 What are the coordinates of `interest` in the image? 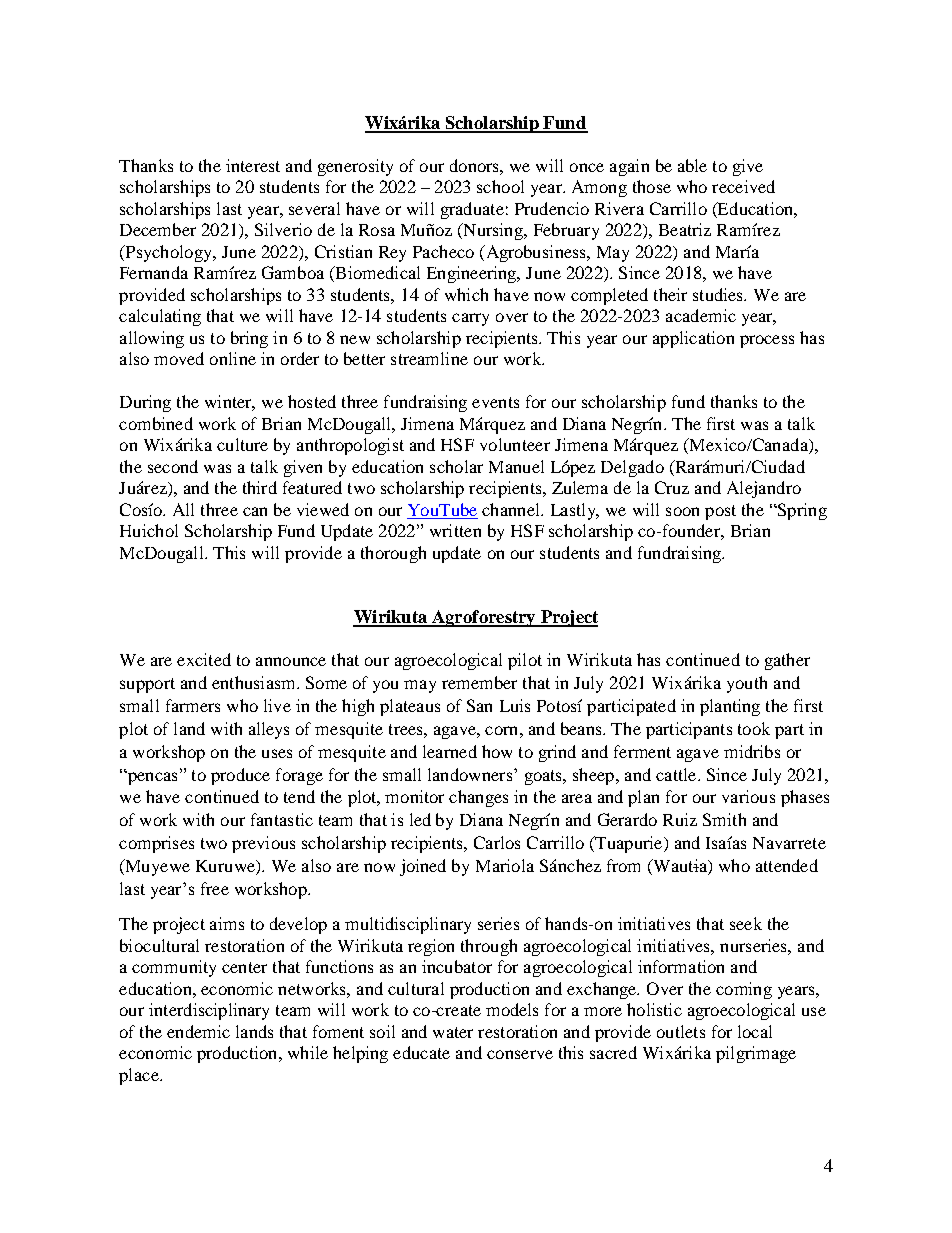 It's located at (253, 165).
